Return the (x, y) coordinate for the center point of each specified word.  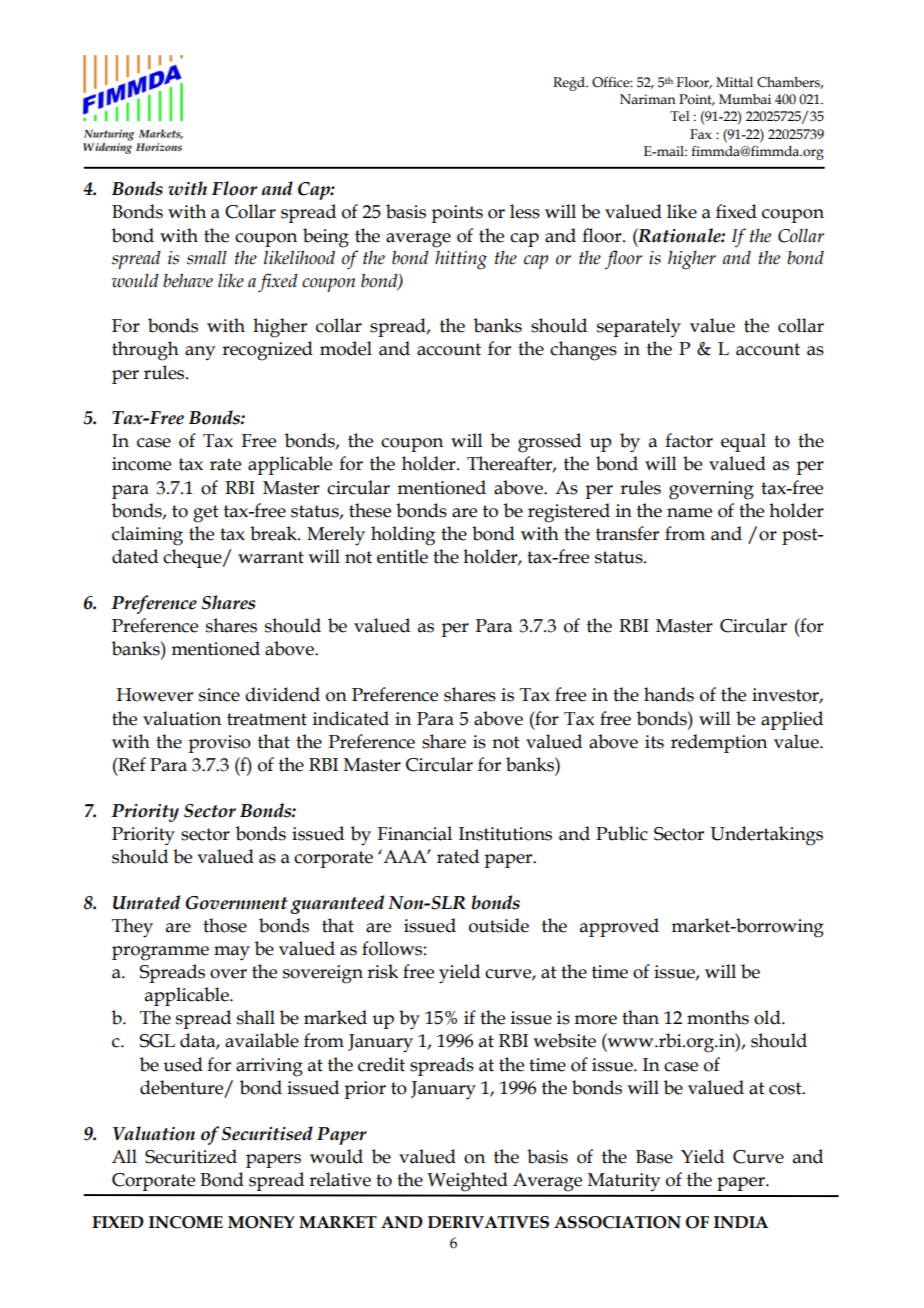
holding (403, 536)
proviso (219, 744)
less (525, 211)
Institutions (505, 834)
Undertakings (766, 836)
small (207, 258)
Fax (701, 134)
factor (689, 440)
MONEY (261, 1222)
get (206, 514)
